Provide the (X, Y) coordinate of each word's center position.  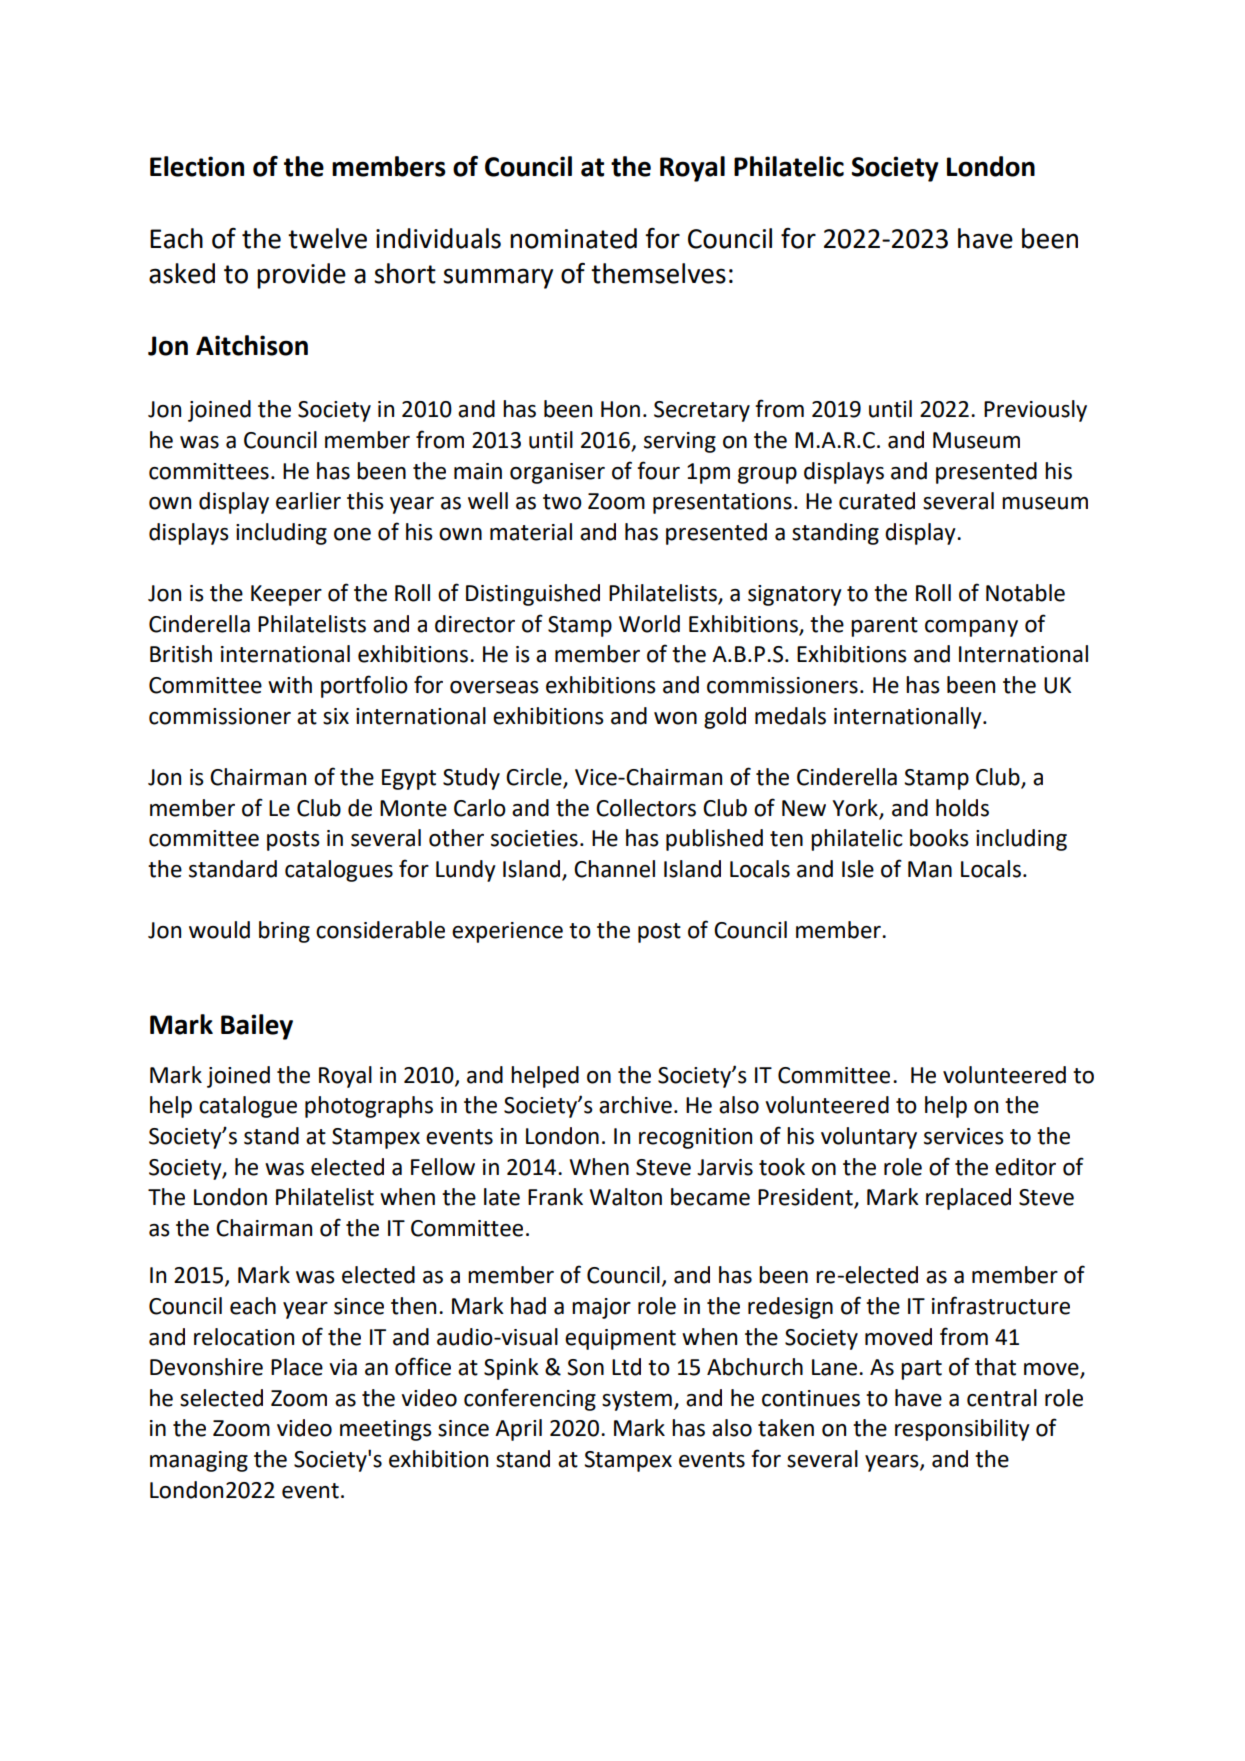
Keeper (286, 595)
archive (635, 1105)
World (649, 624)
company (971, 628)
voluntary (869, 1138)
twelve (327, 238)
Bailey (257, 1027)
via (343, 1367)
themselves (658, 273)
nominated (573, 238)
